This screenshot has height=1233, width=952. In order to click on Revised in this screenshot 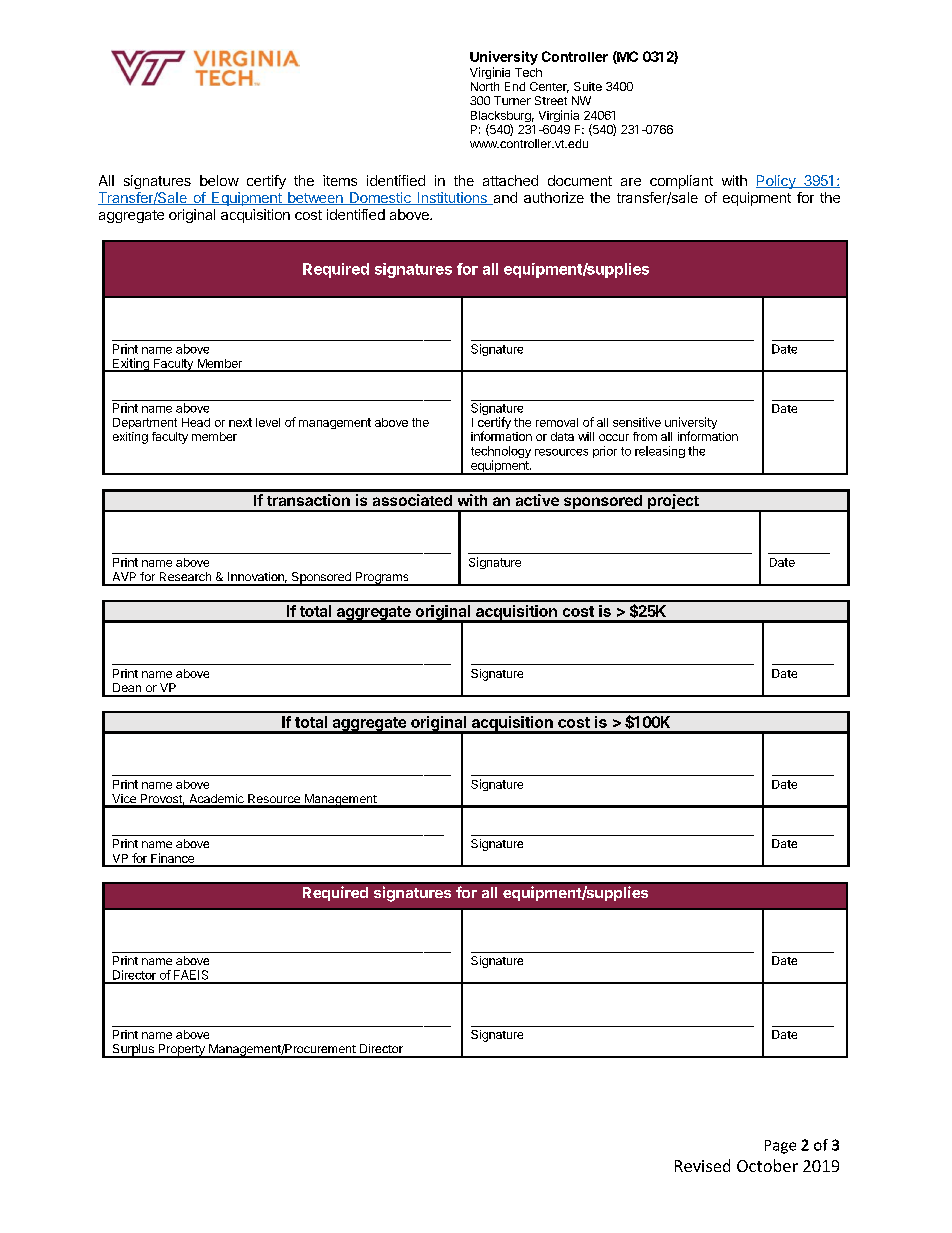, I will do `click(702, 1165)`.
